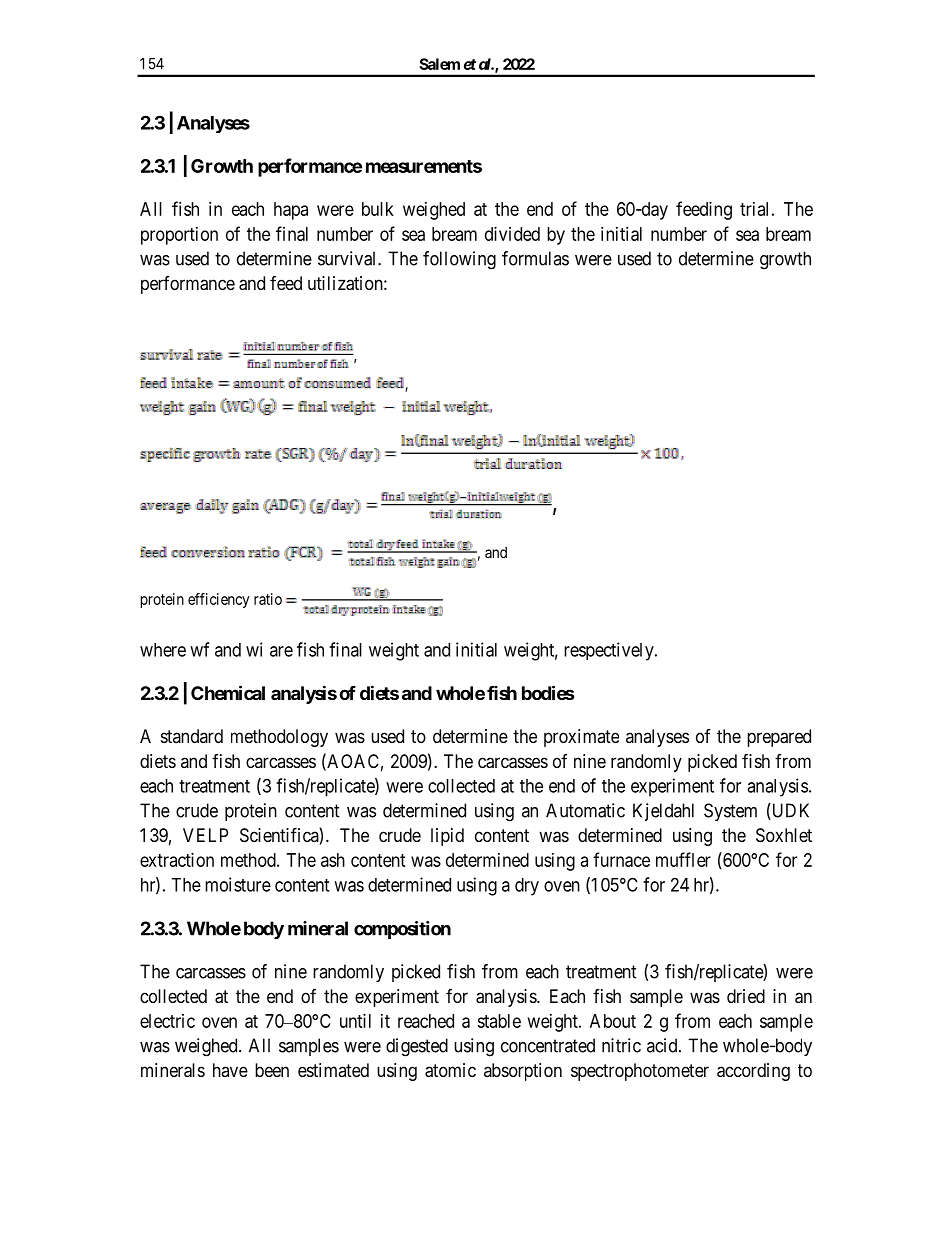 This image has height=1233, width=952. I want to click on formulas, so click(535, 258).
